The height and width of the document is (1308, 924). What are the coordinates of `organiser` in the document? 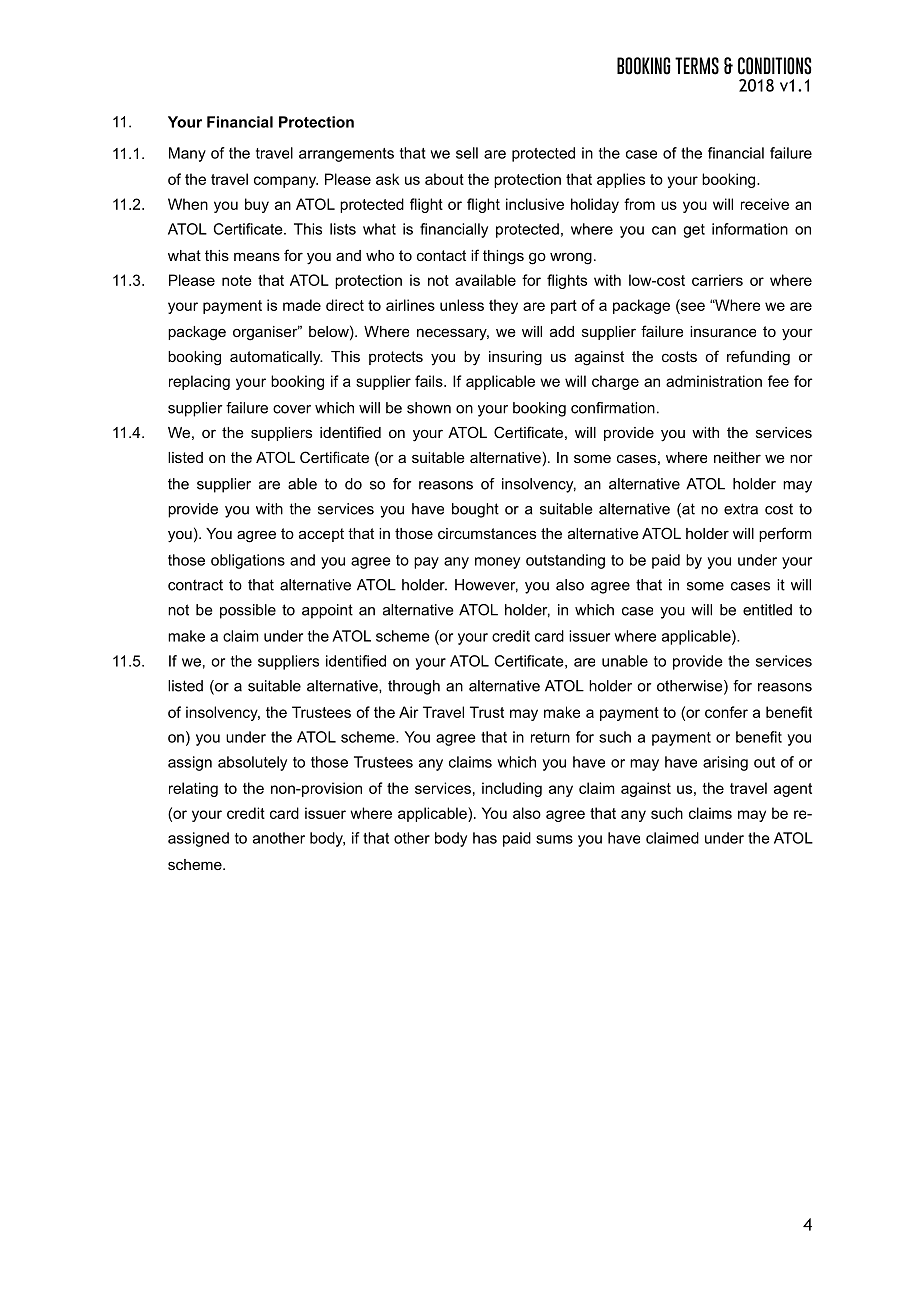 It's located at (266, 333).
